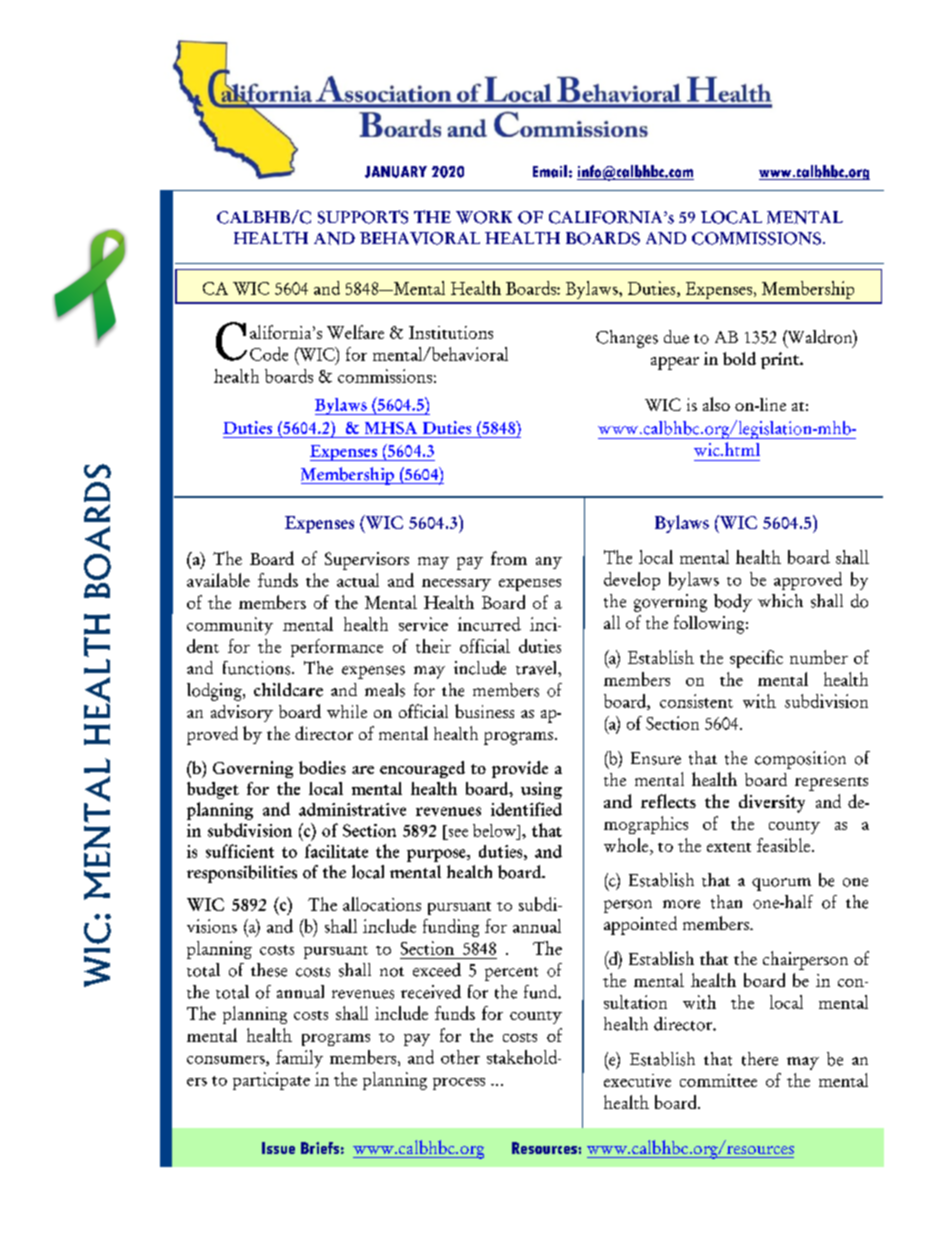 The height and width of the image is (1233, 952). What do you see at coordinates (739, 358) in the image?
I see `bold` at bounding box center [739, 358].
